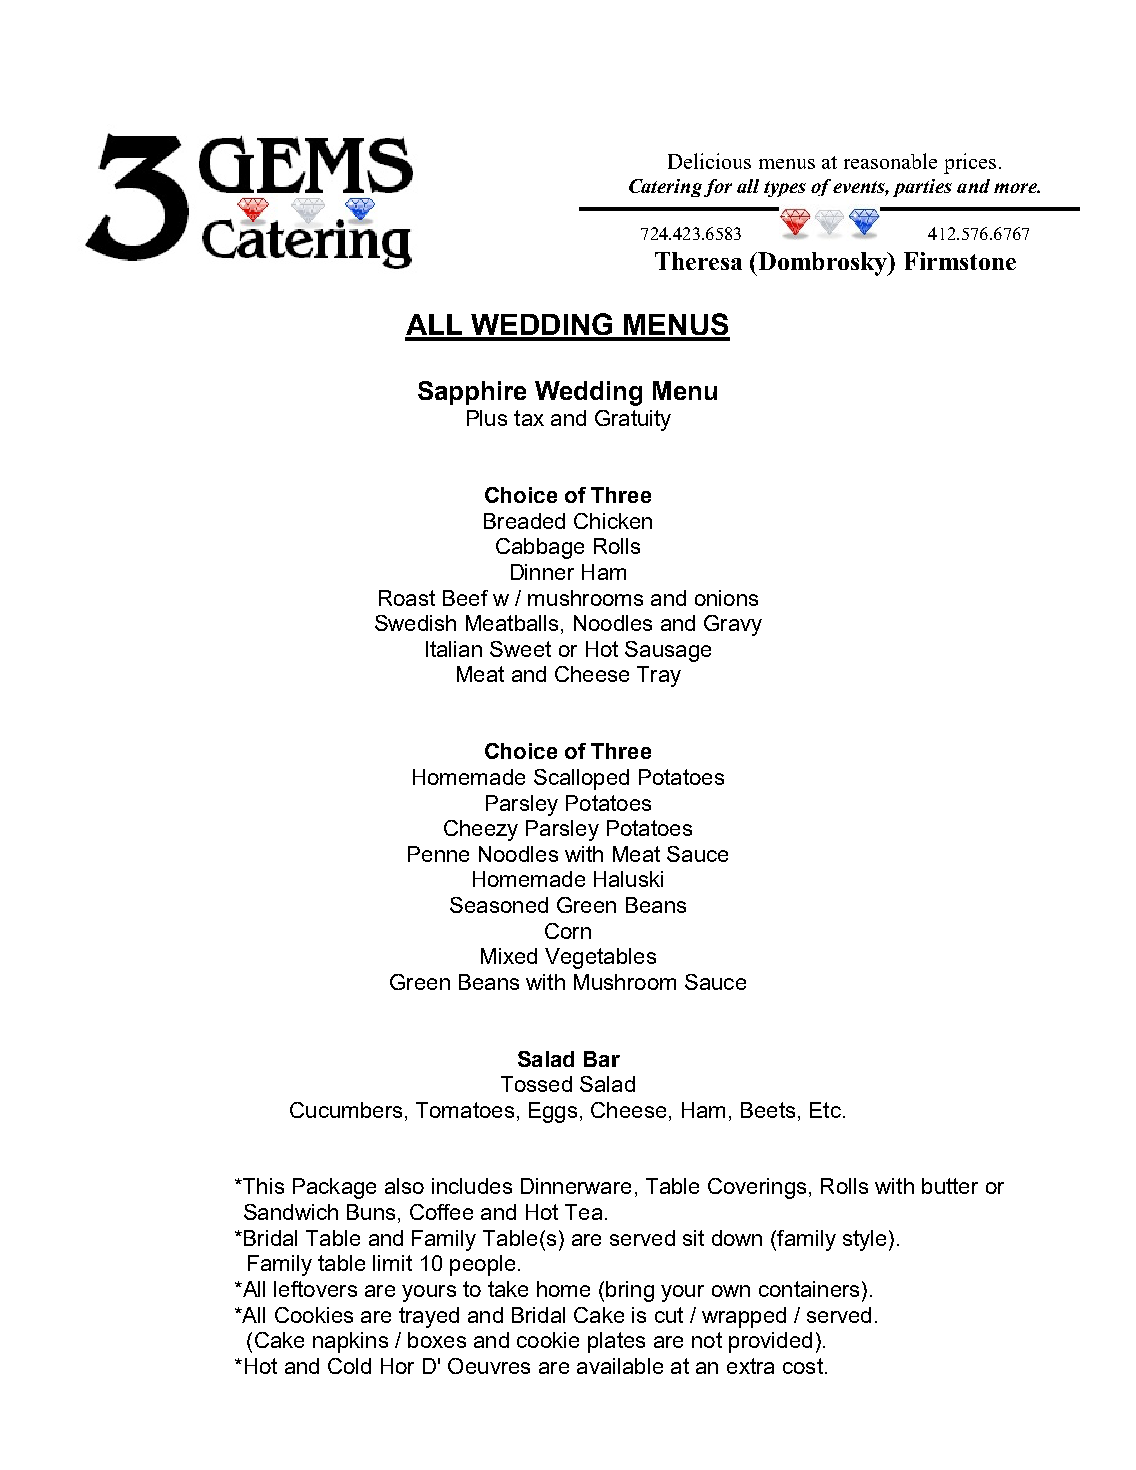  Describe the element at coordinates (568, 931) in the screenshot. I see `Corn` at that location.
